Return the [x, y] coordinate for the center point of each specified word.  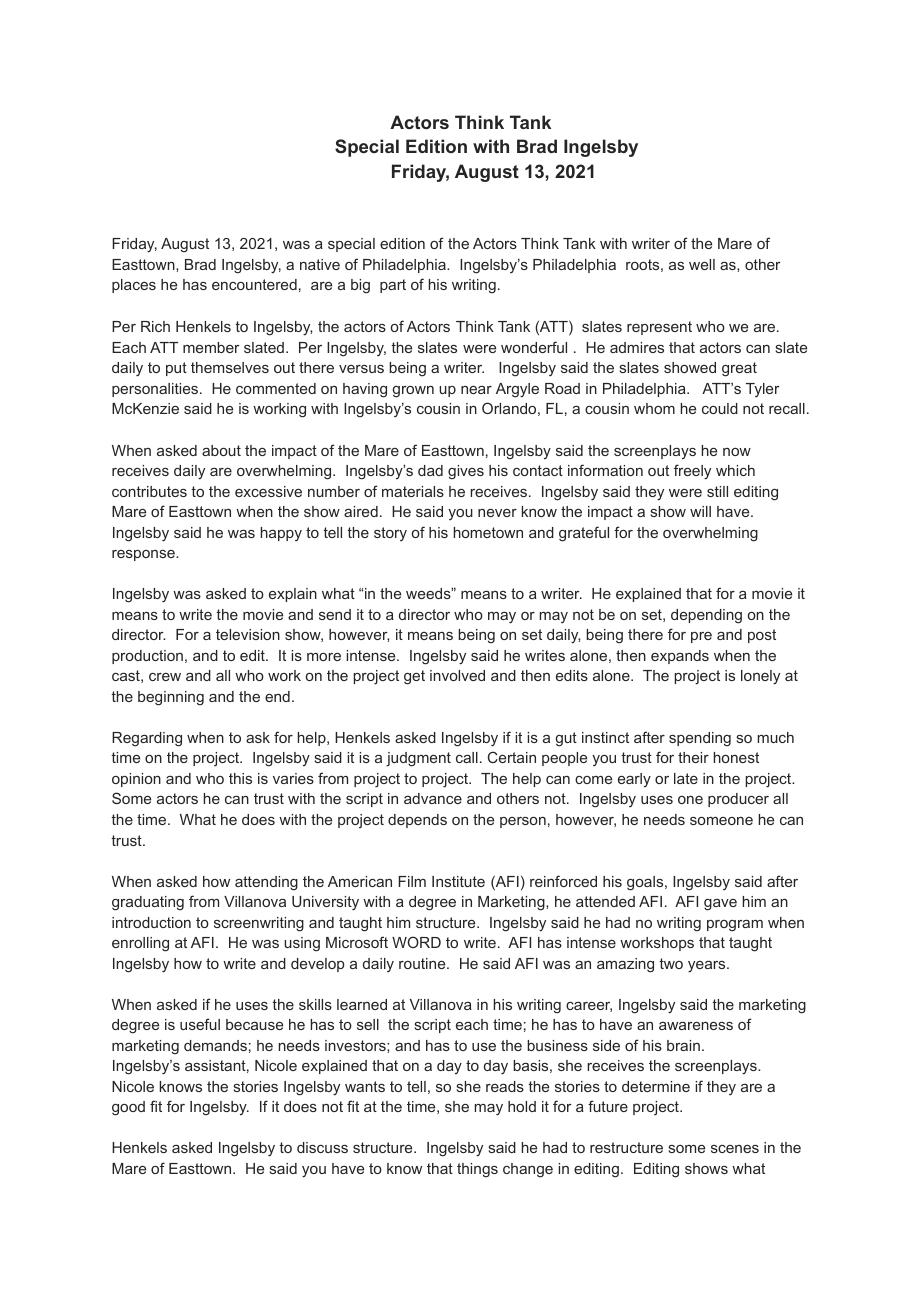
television [248, 634]
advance [433, 798]
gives [466, 472]
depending [706, 616]
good [128, 1108]
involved [457, 675]
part [393, 286]
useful [200, 1024]
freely [692, 472]
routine [423, 963]
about [221, 450]
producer [738, 800]
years [708, 967]
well [702, 264]
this [240, 778]
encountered [254, 284]
